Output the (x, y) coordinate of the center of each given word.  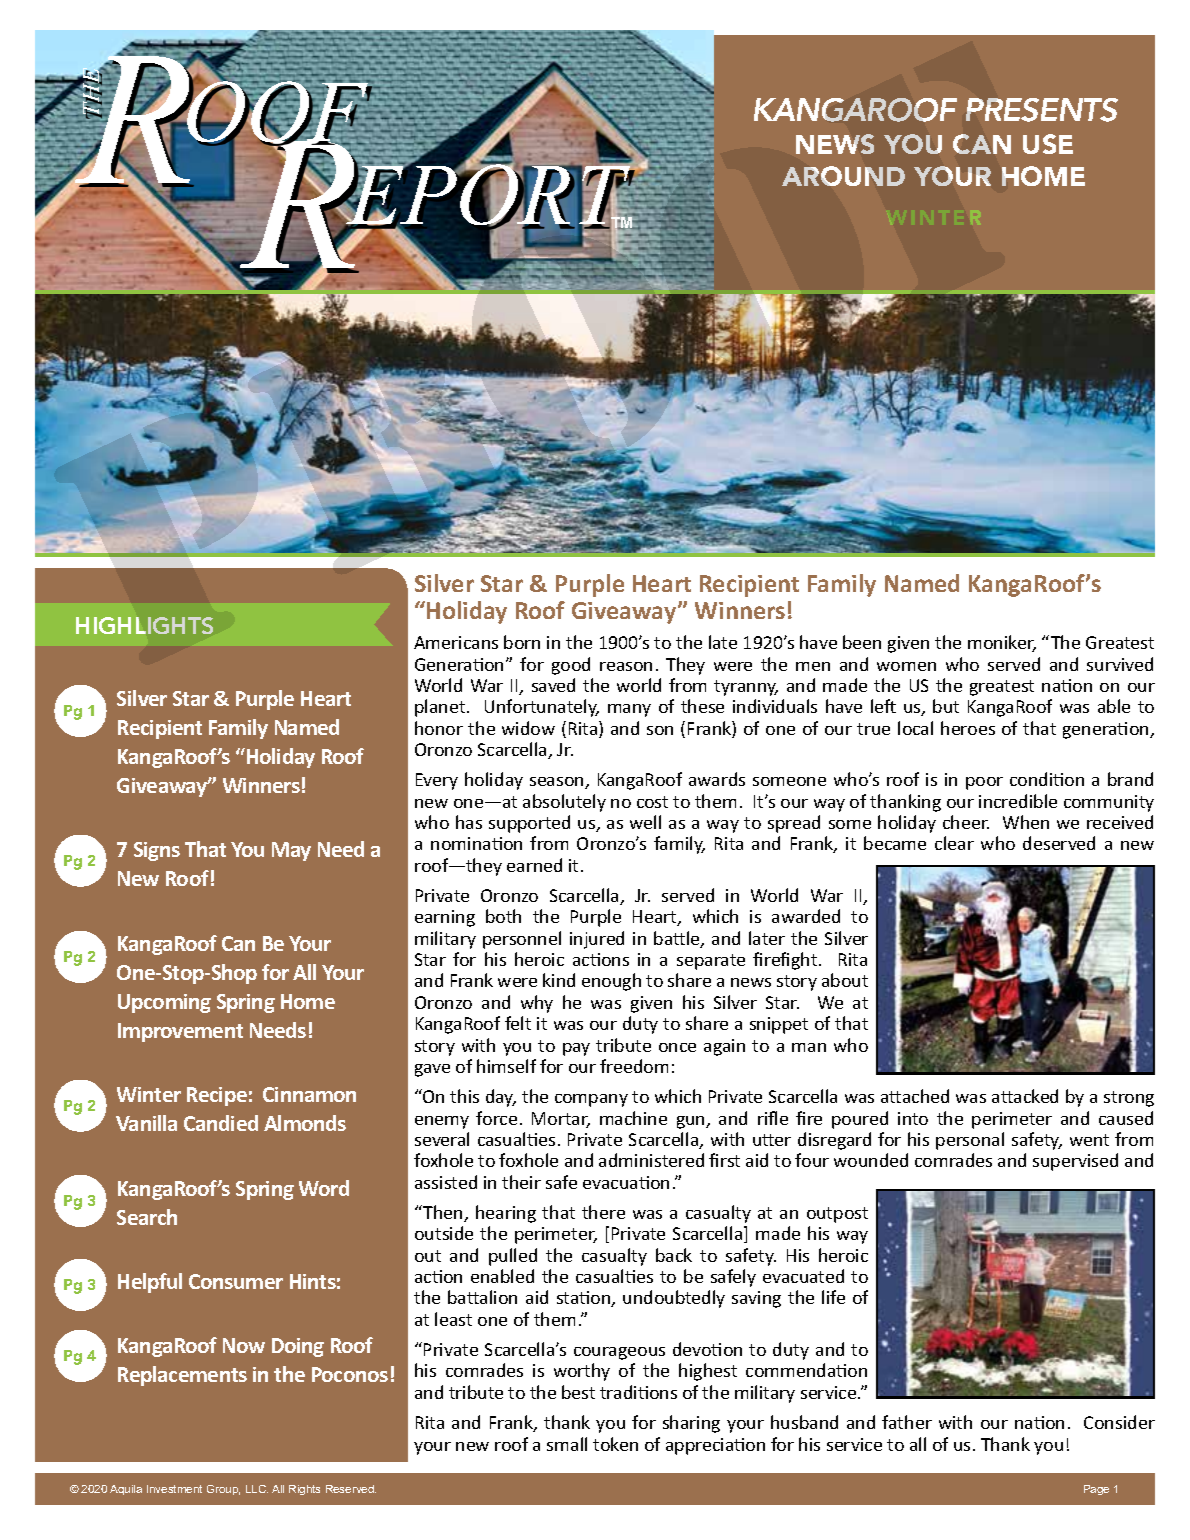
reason (626, 666)
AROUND (843, 176)
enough (611, 982)
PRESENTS (1042, 110)
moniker (1002, 643)
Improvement (180, 1032)
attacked (1025, 1096)
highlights (144, 625)
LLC (257, 1489)
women (906, 666)
